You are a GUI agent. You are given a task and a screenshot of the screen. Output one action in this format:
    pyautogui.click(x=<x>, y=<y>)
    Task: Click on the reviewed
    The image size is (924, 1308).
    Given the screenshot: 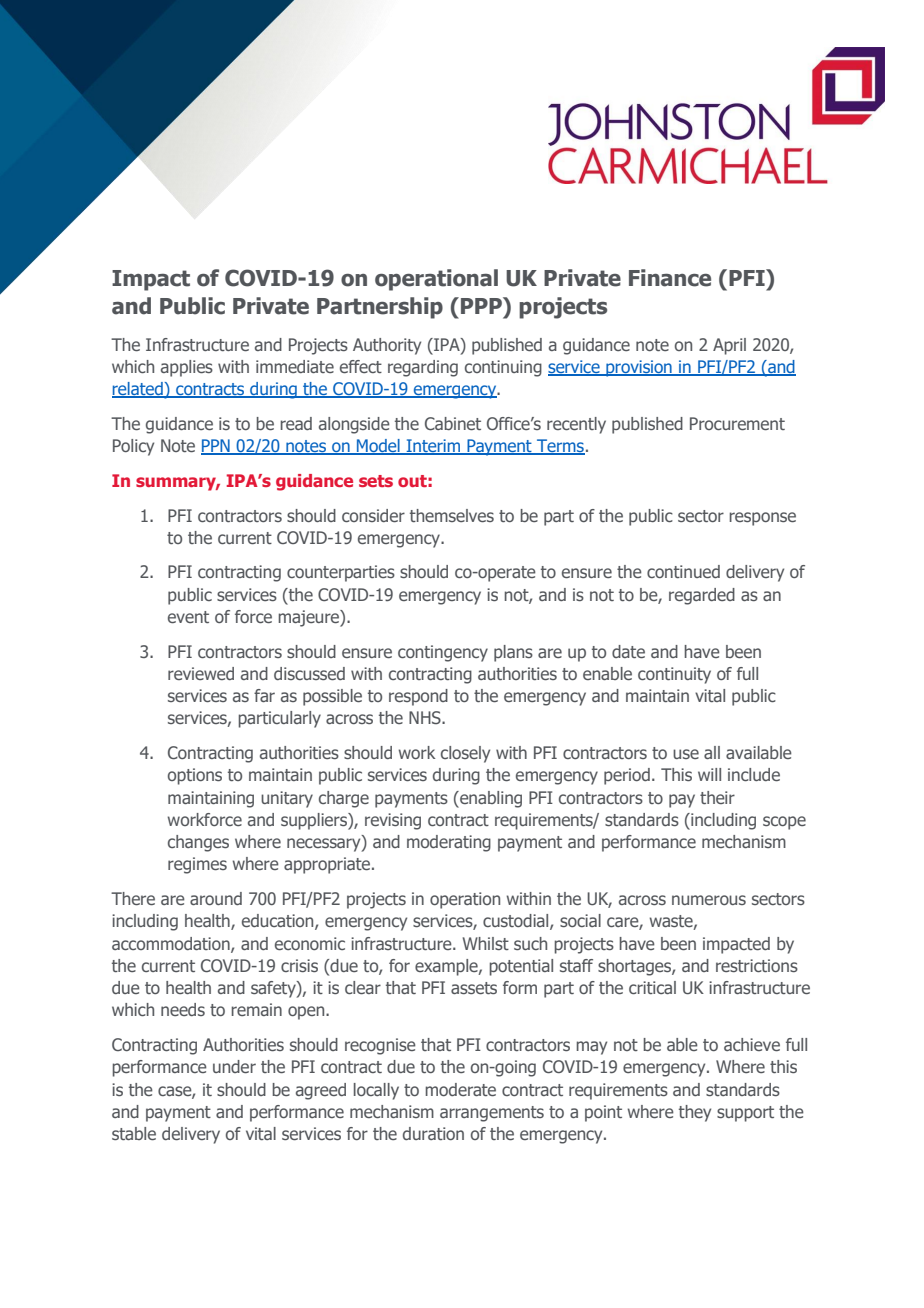 What is the action you would take?
    pyautogui.click(x=201, y=673)
